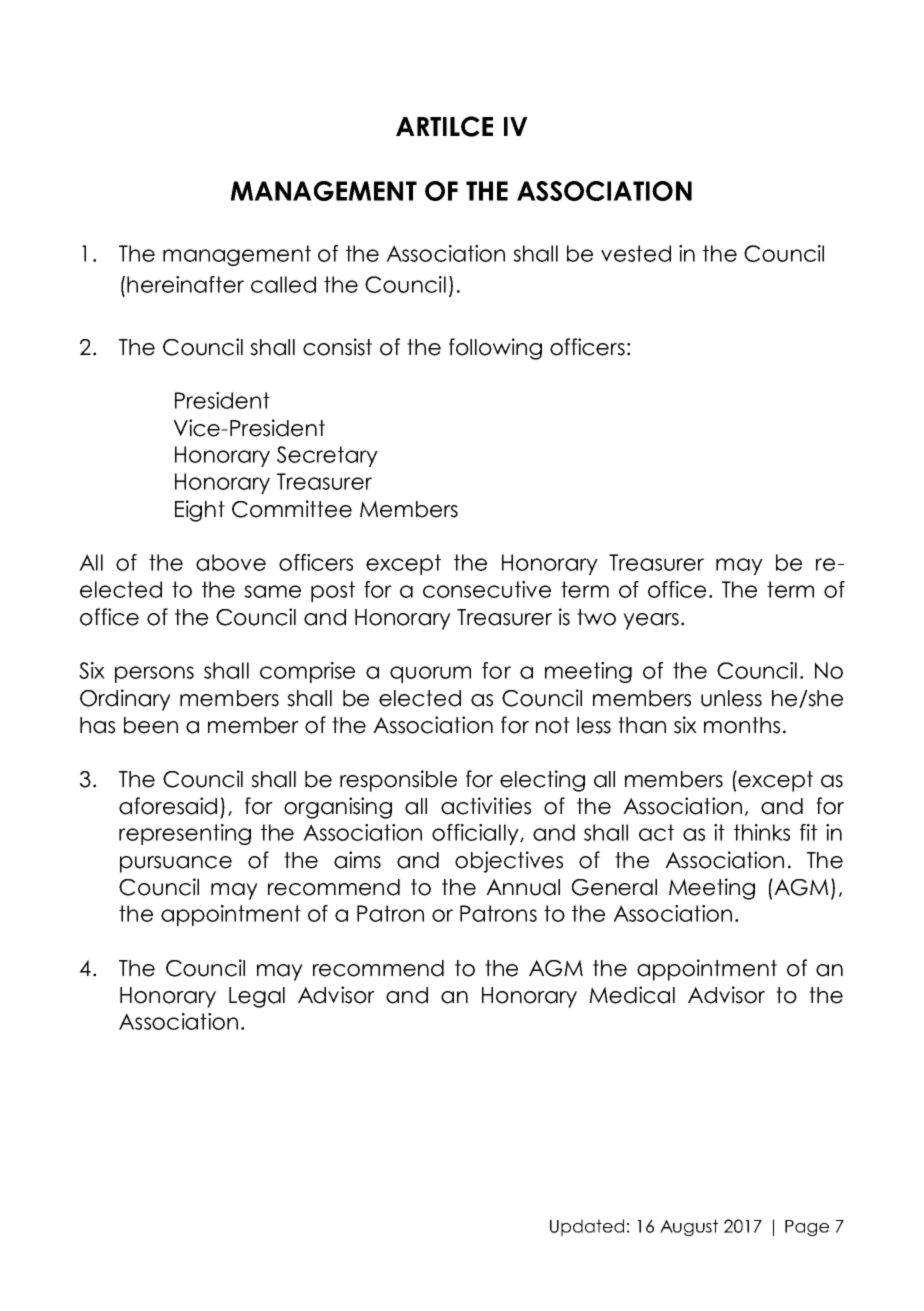 The width and height of the screenshot is (924, 1311). Describe the element at coordinates (398, 781) in the screenshot. I see `responsible` at that location.
